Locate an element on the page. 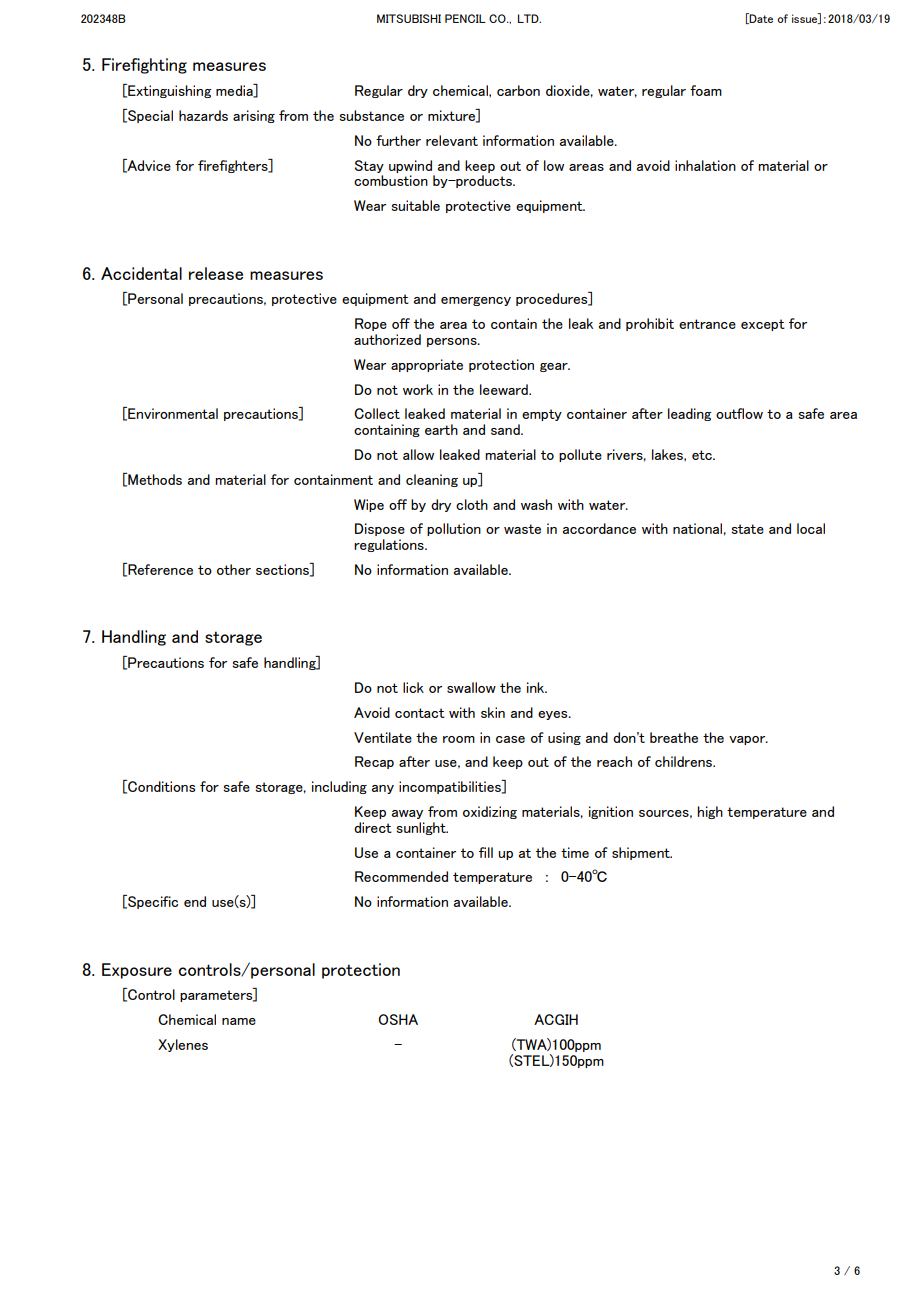  room is located at coordinates (459, 739).
